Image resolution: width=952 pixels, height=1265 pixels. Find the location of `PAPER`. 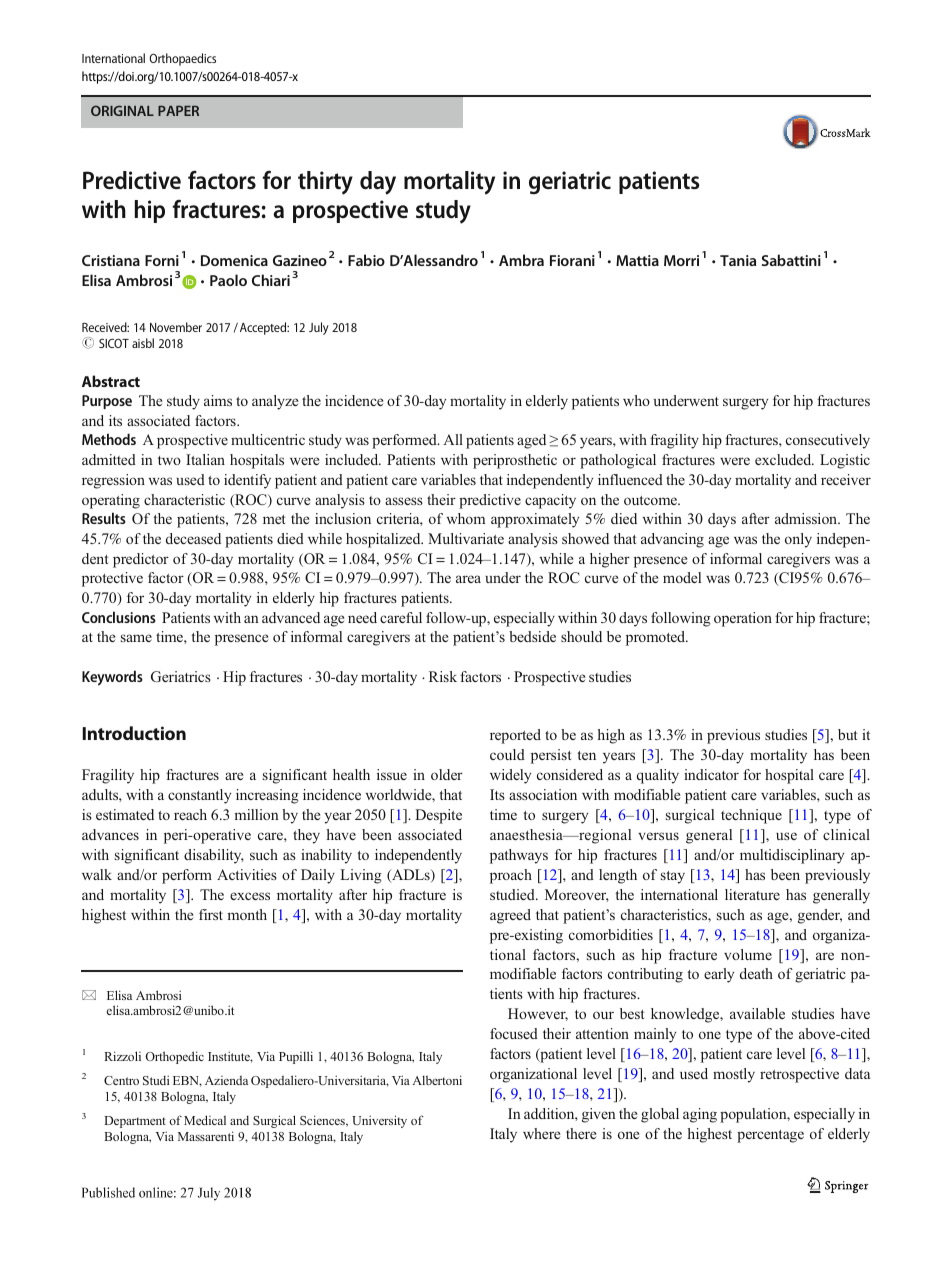

PAPER is located at coordinates (178, 110).
